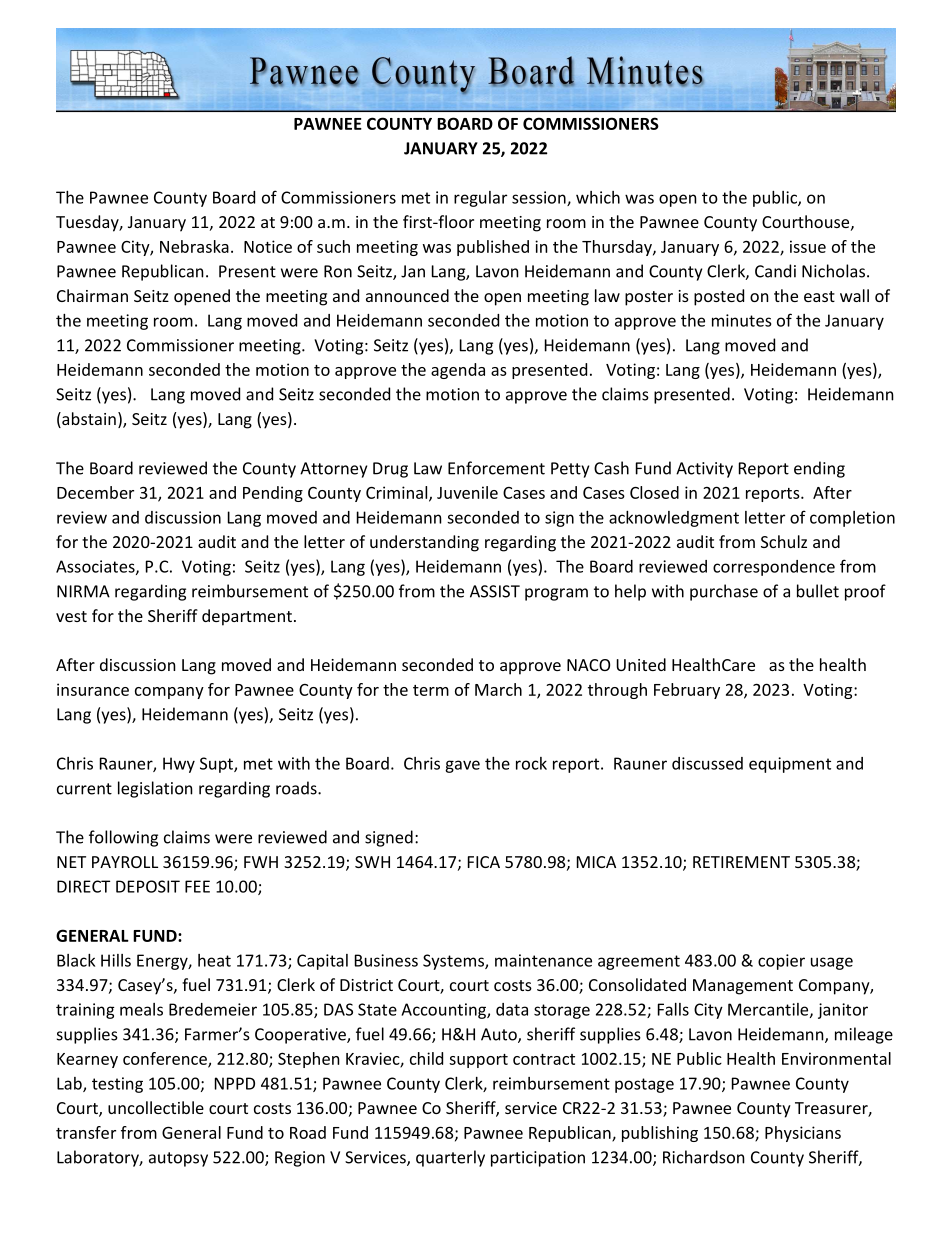 The width and height of the page is (952, 1233). I want to click on Physicians, so click(803, 1134).
